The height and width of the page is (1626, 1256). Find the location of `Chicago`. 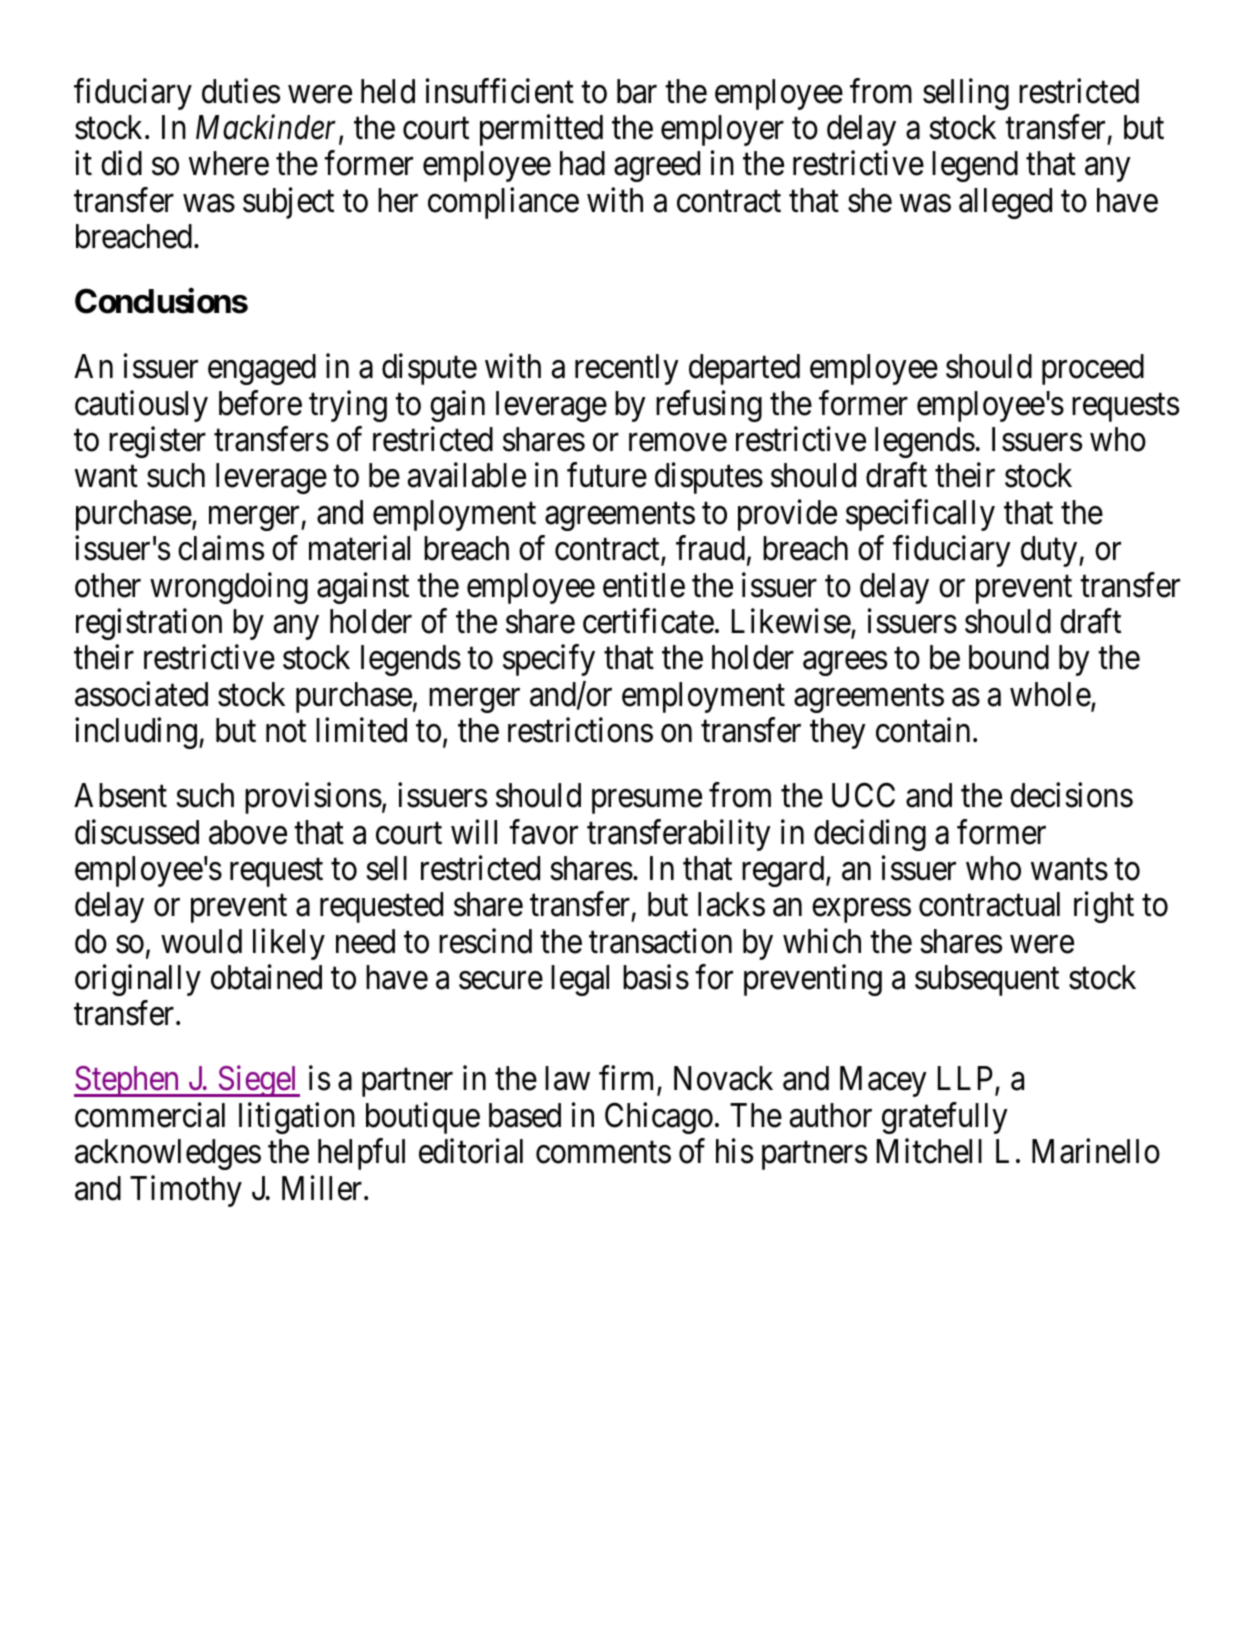

Chicago is located at coordinates (659, 1118).
